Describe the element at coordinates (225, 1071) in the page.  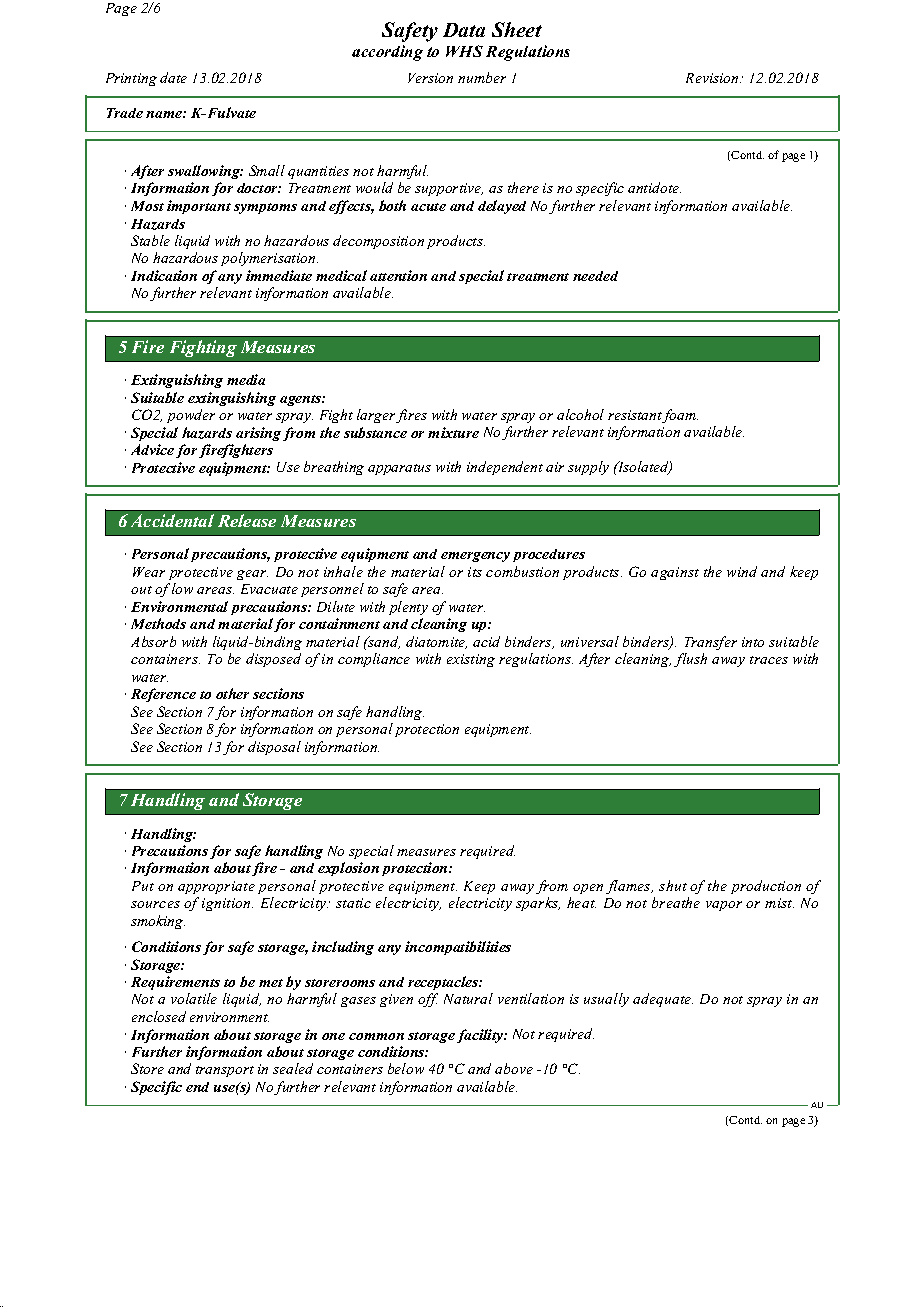
I see `transport` at that location.
